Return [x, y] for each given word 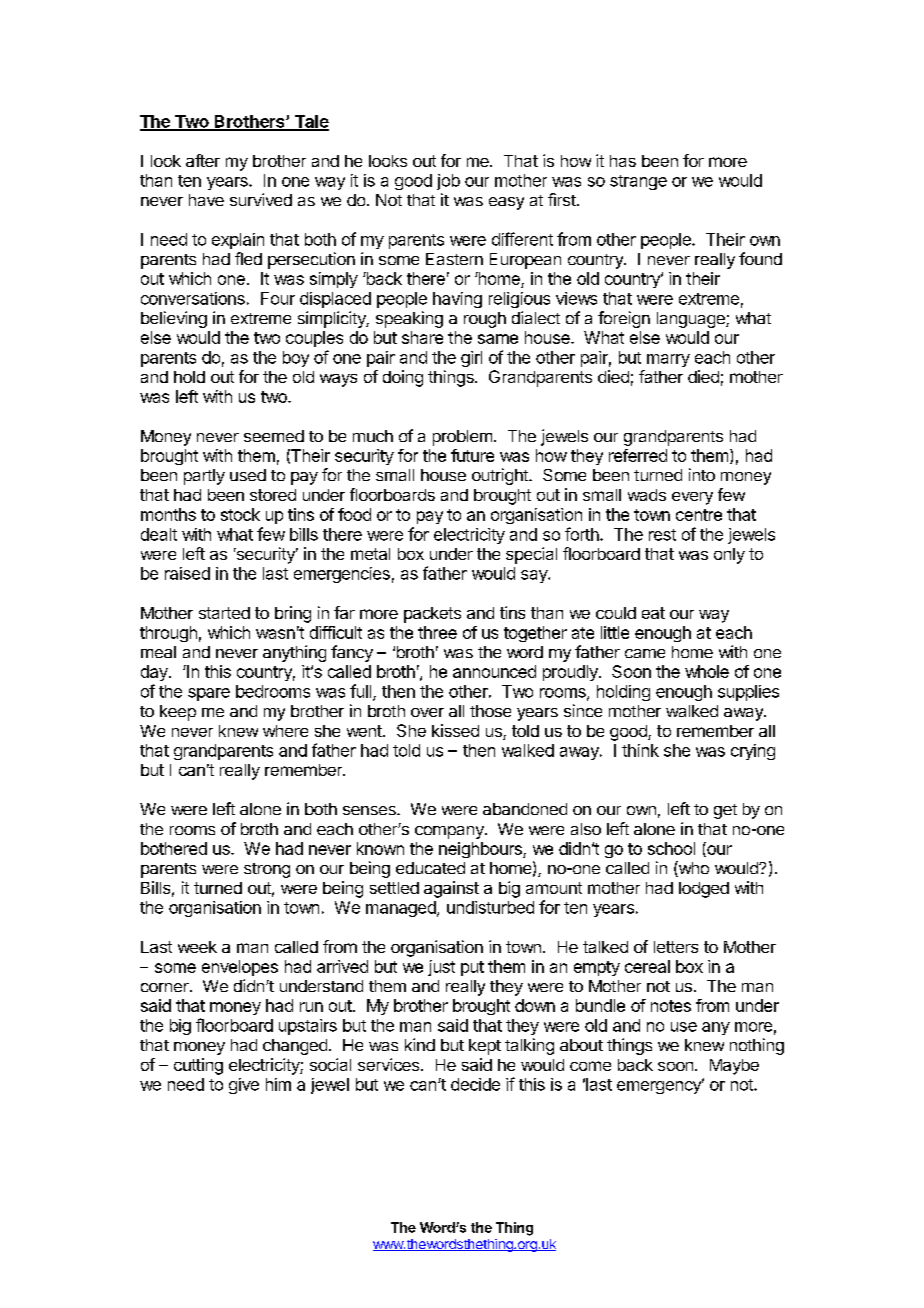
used [248, 475]
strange [638, 182]
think [640, 750]
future [472, 455]
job [448, 182]
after [203, 160]
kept [485, 1047]
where [285, 731]
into [702, 474]
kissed [455, 730]
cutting [198, 1066]
